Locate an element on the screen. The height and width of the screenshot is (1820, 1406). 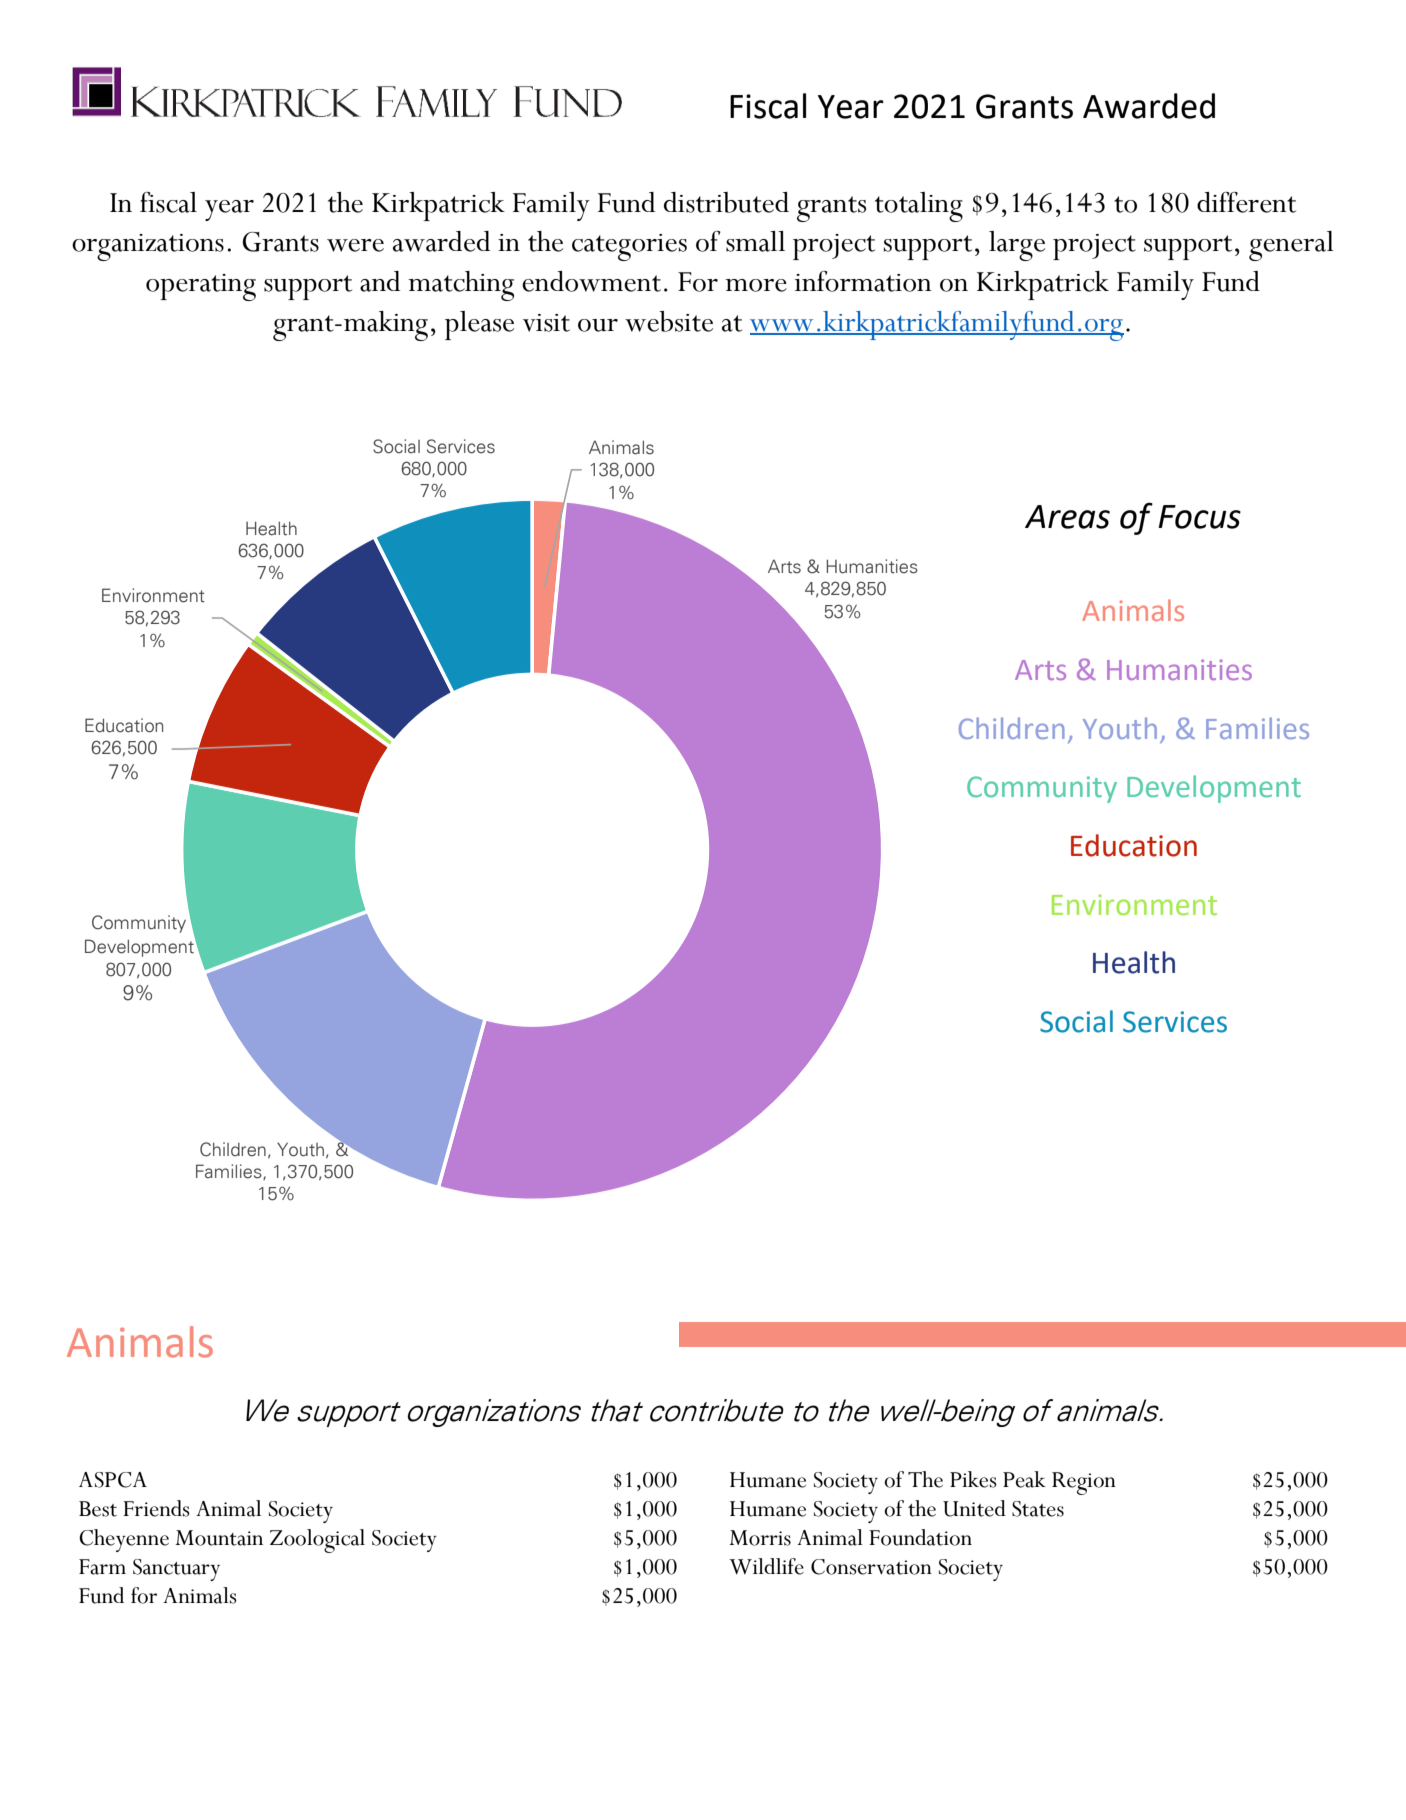
small is located at coordinates (755, 241).
